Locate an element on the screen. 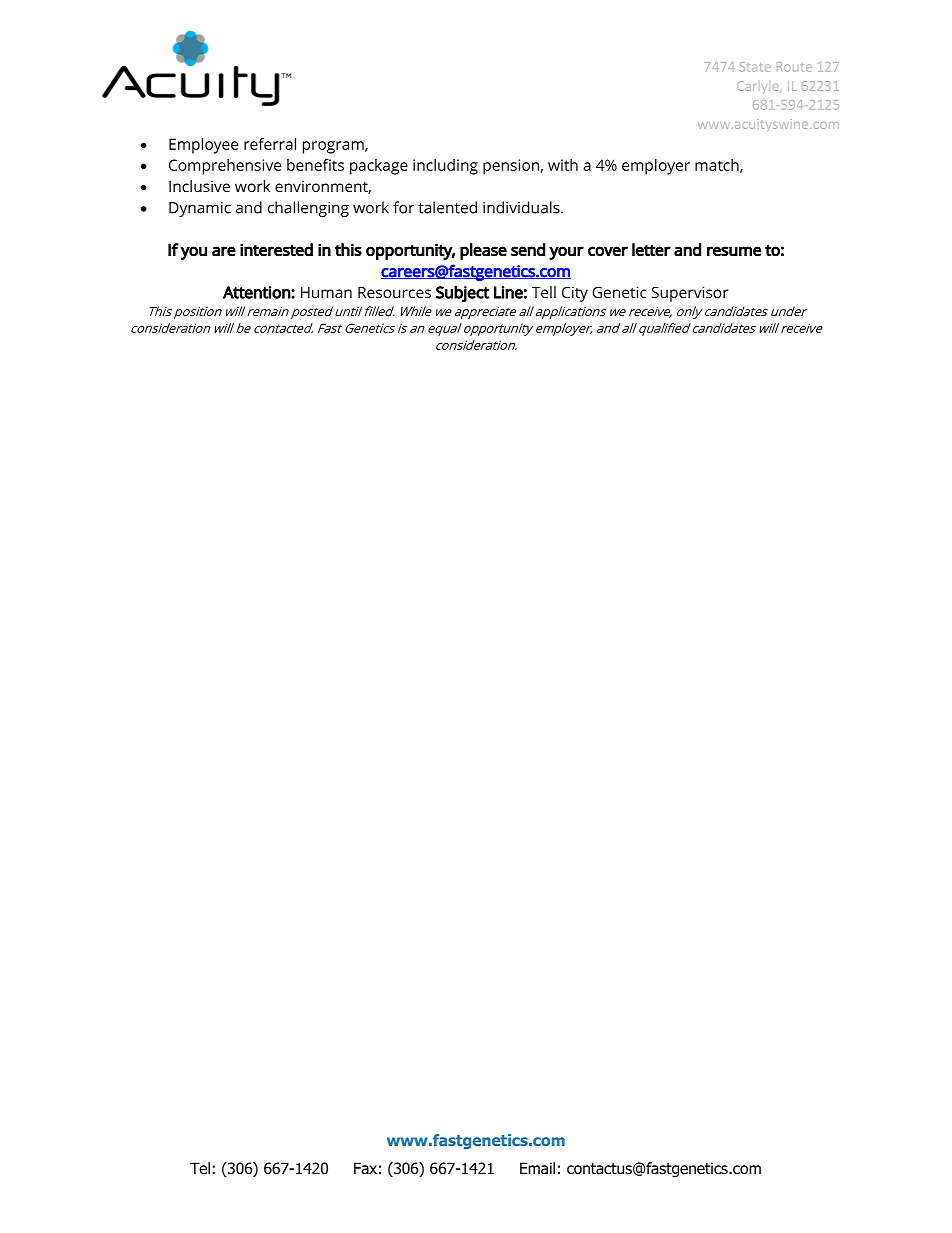  Fax is located at coordinates (365, 1168).
